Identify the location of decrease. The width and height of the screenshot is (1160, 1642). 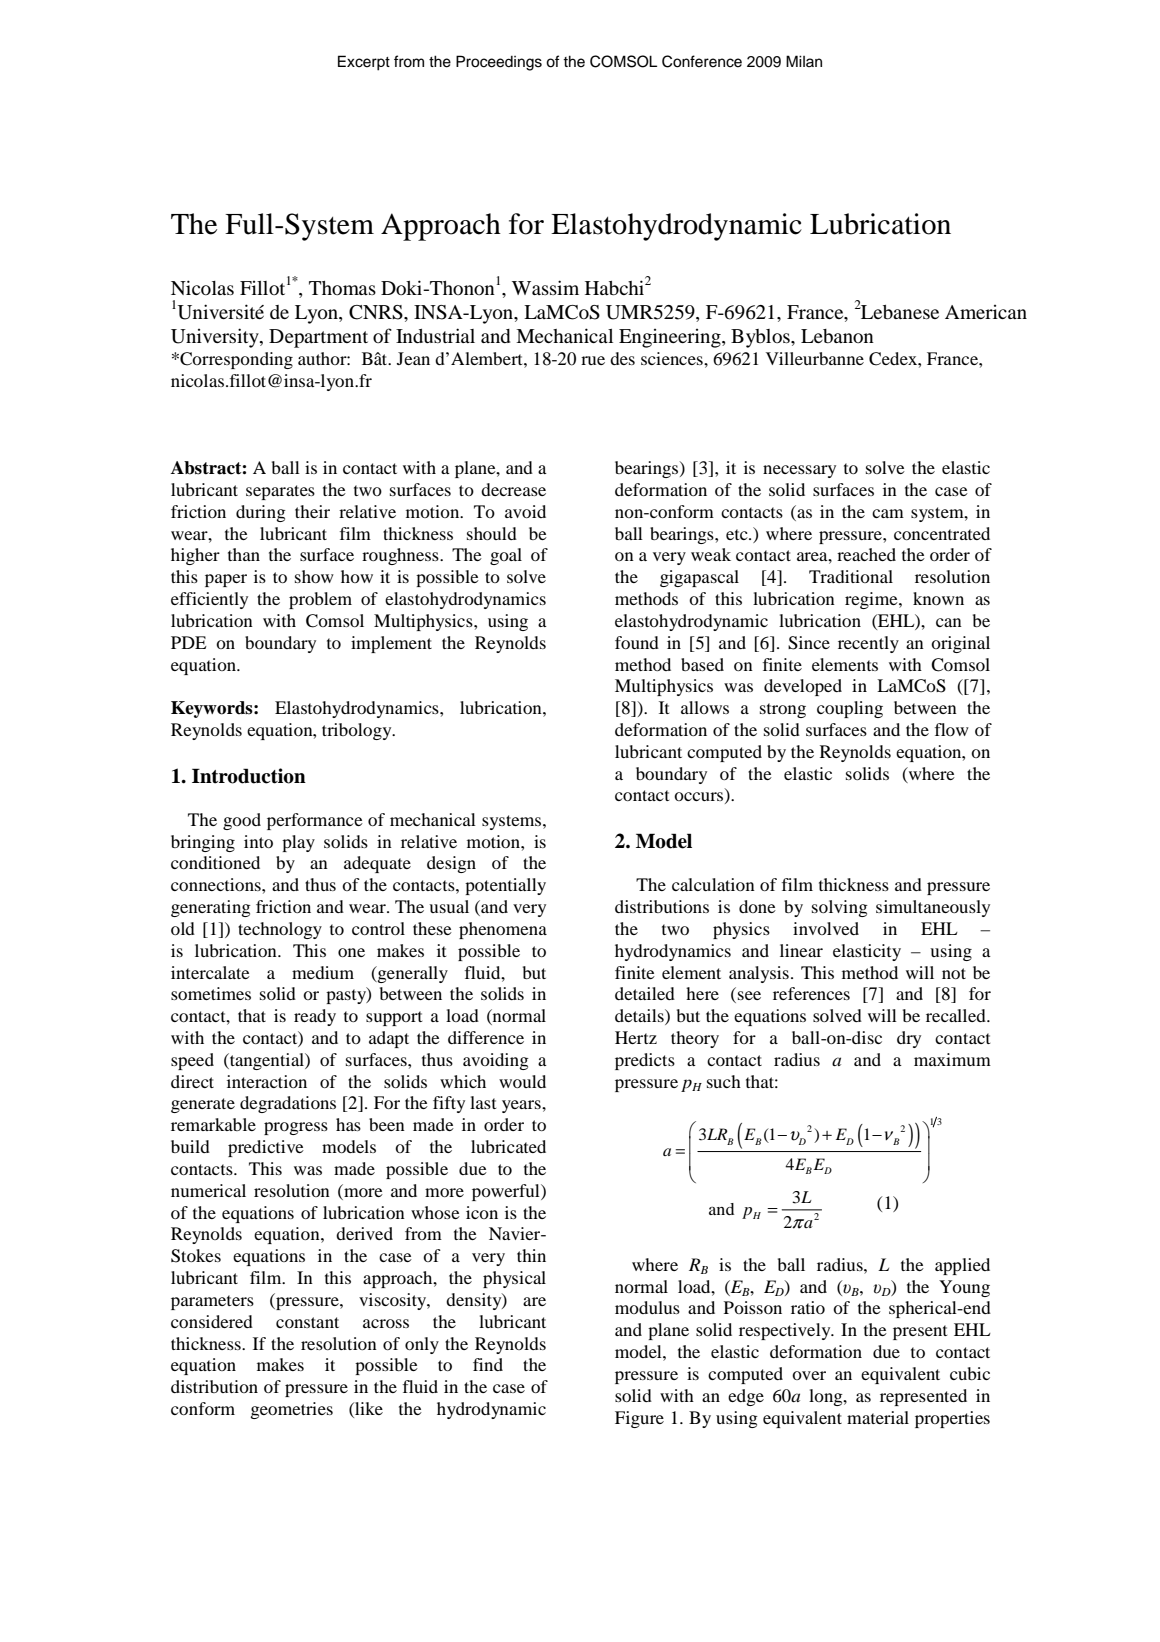
(513, 489).
